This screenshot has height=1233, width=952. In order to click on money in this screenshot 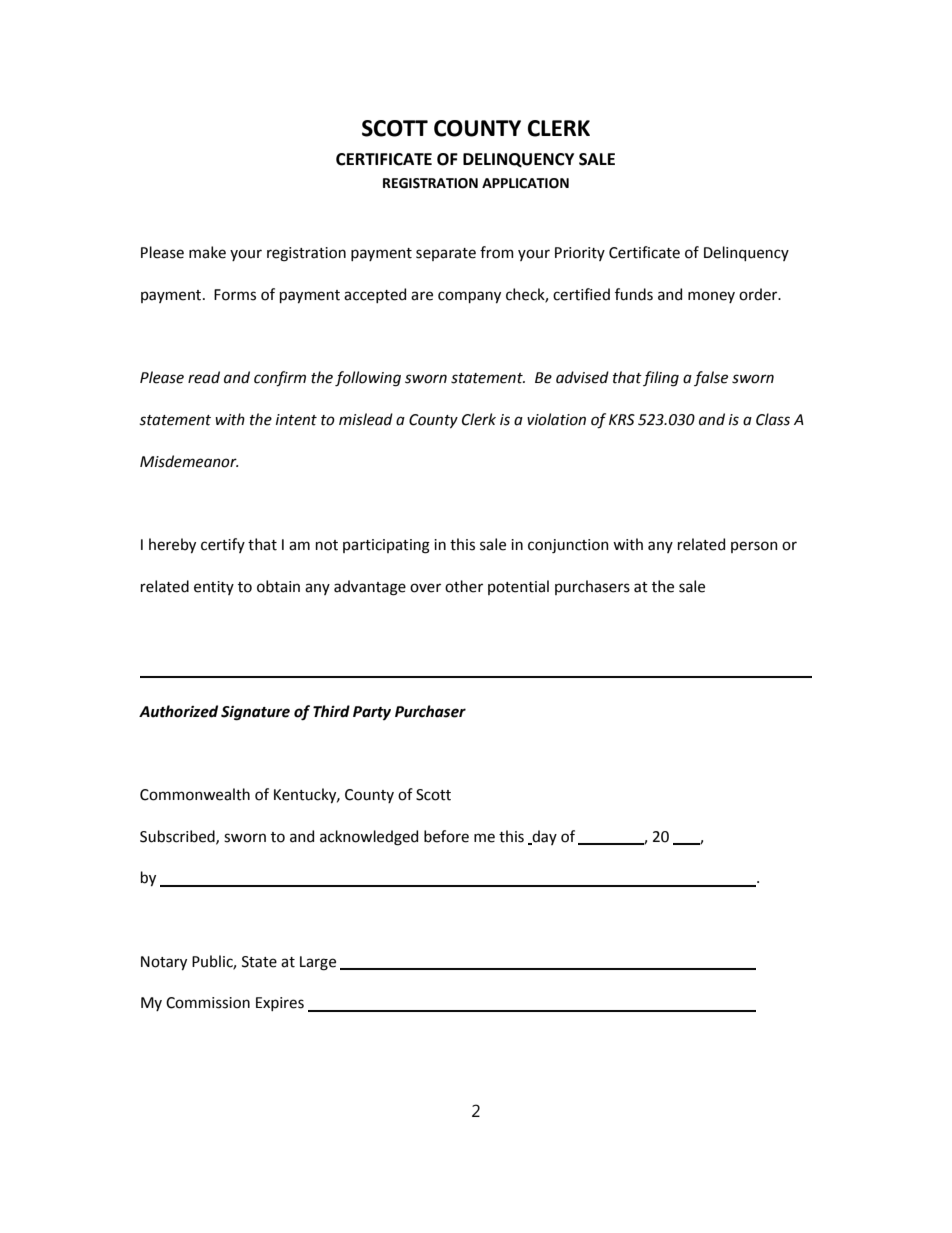, I will do `click(711, 297)`.
